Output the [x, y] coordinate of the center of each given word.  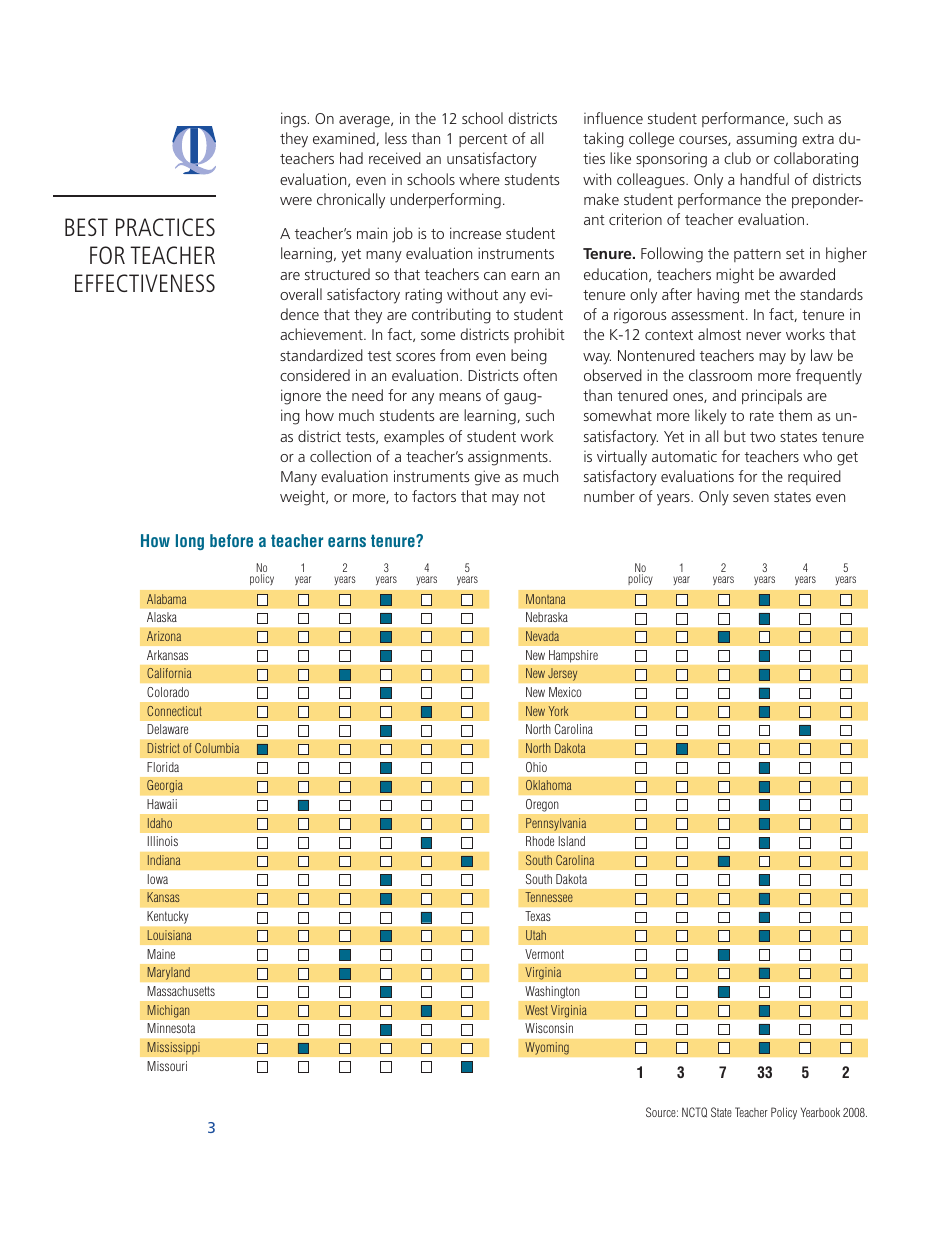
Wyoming [547, 1048]
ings [295, 120]
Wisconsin [549, 1028]
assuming [766, 140]
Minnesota [171, 1028]
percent [483, 140]
